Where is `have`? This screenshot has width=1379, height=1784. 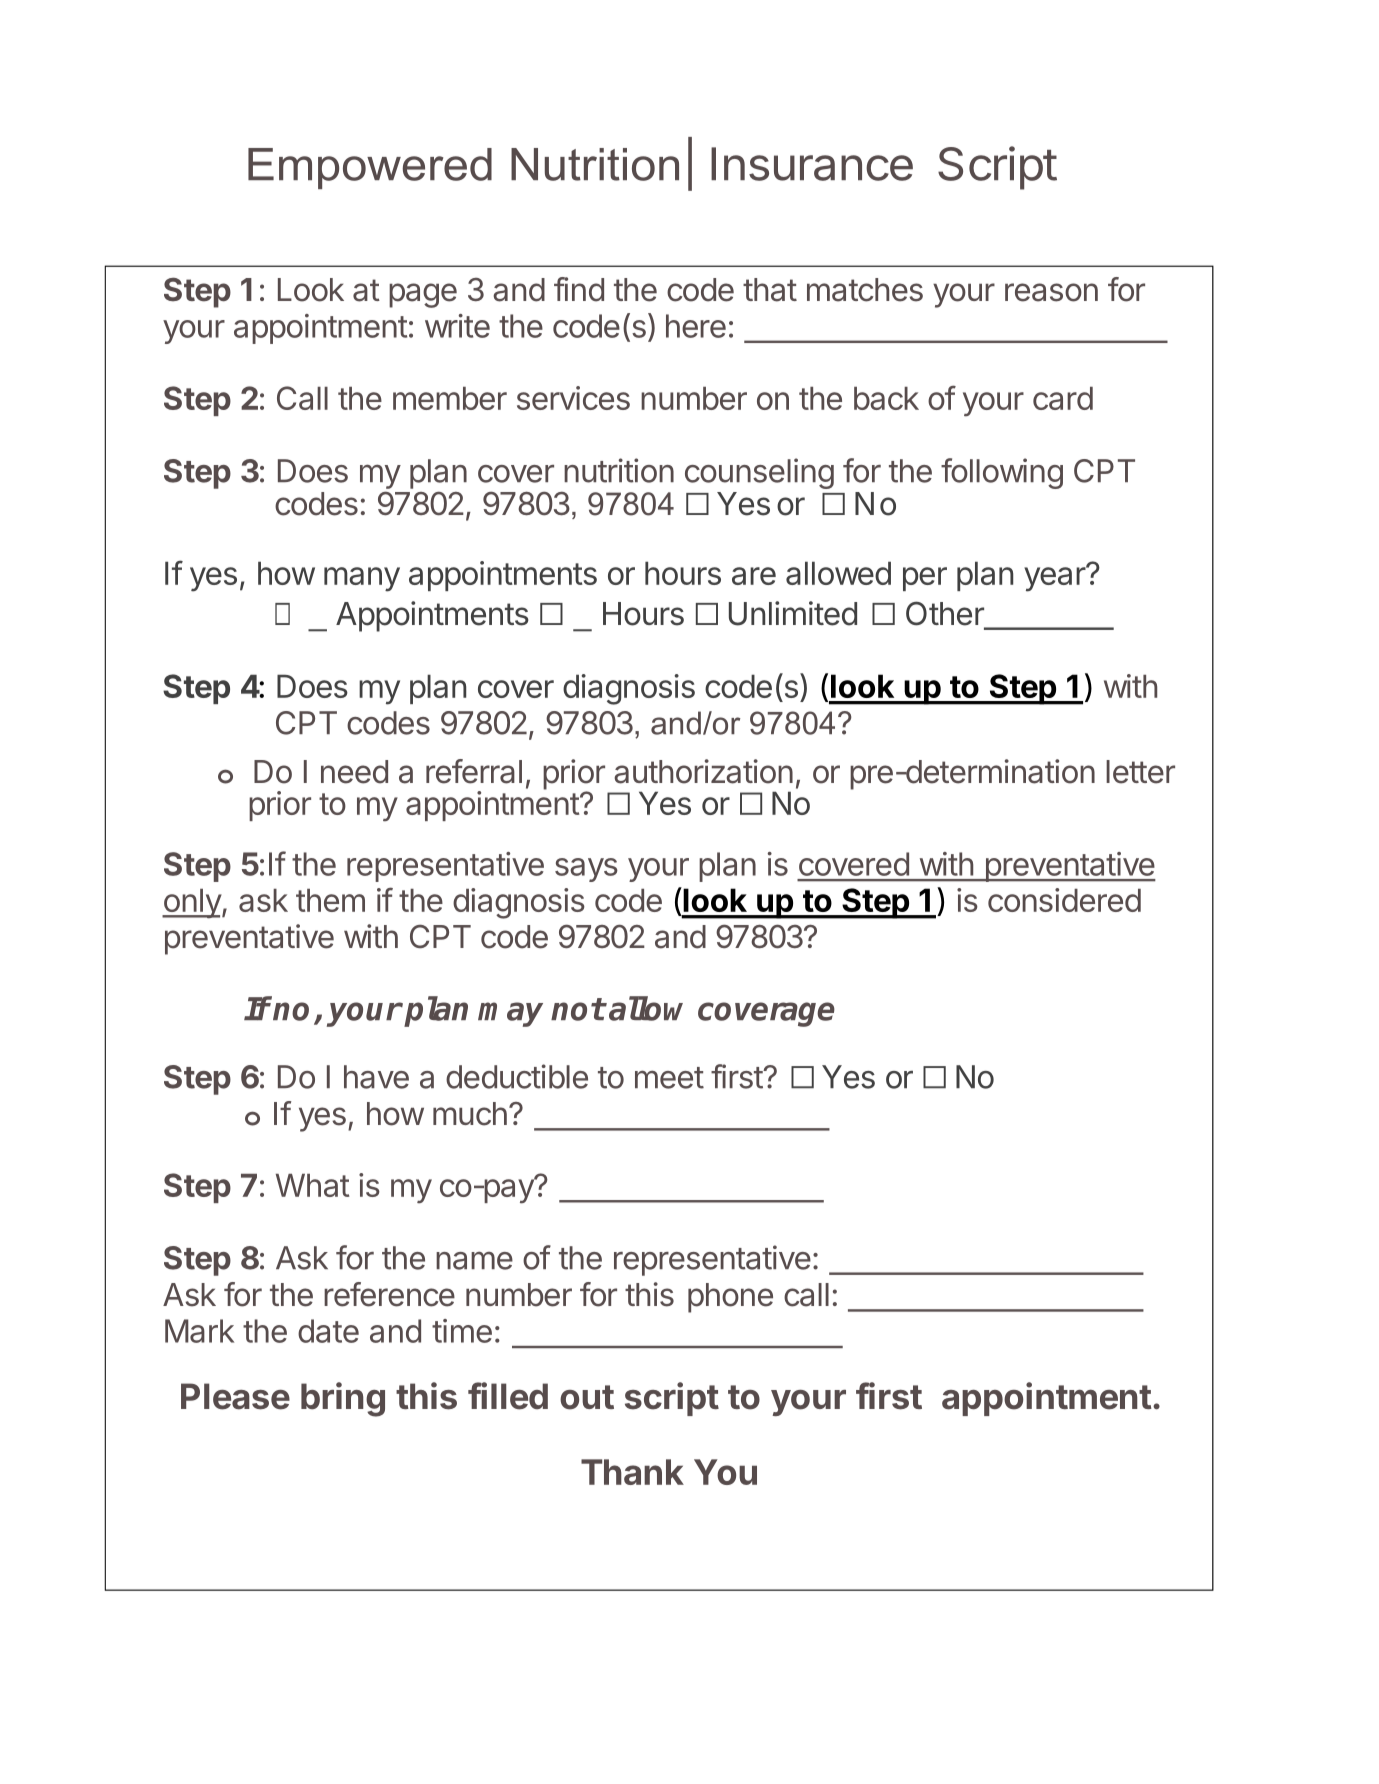 have is located at coordinates (376, 1077).
